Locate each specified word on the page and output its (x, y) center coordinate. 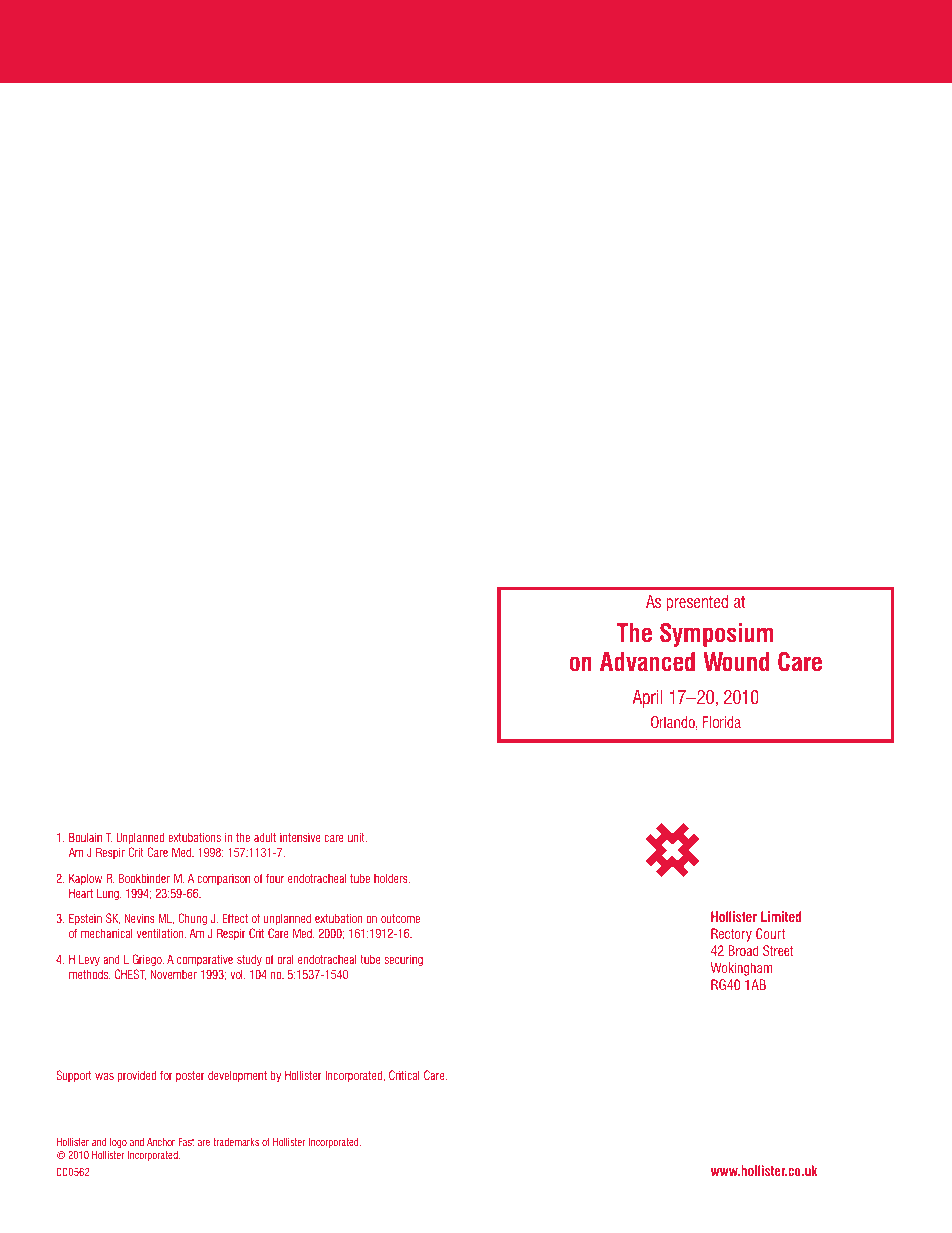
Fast (186, 1142)
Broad (743, 950)
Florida (722, 722)
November (173, 974)
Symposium (716, 635)
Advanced (647, 662)
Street (778, 950)
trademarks (236, 1142)
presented (697, 603)
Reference (81, 819)
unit (357, 837)
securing (403, 960)
